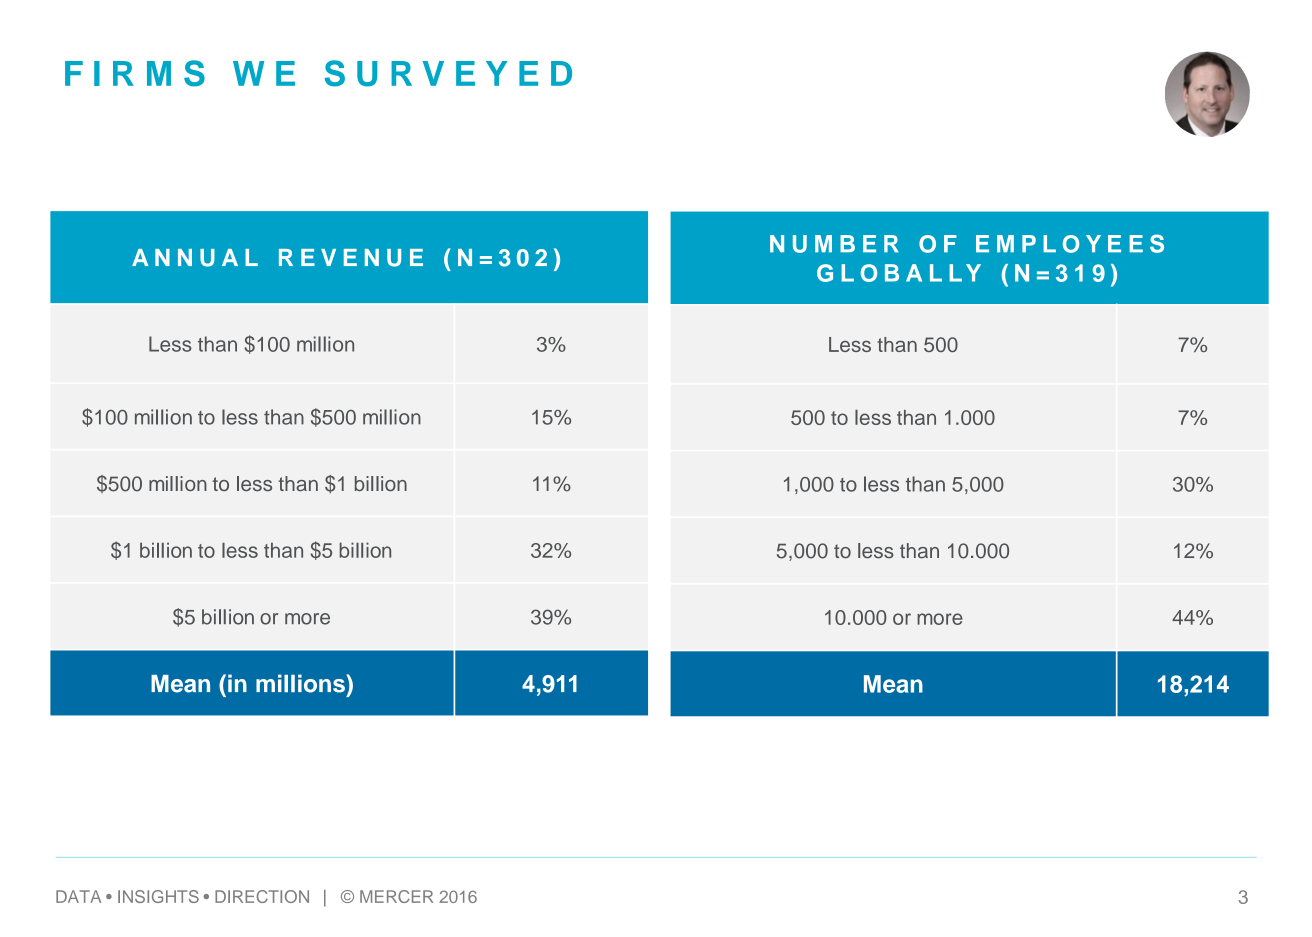 Image resolution: width=1312 pixels, height=937 pixels. Describe the element at coordinates (135, 73) in the screenshot. I see `FIRMS` at that location.
